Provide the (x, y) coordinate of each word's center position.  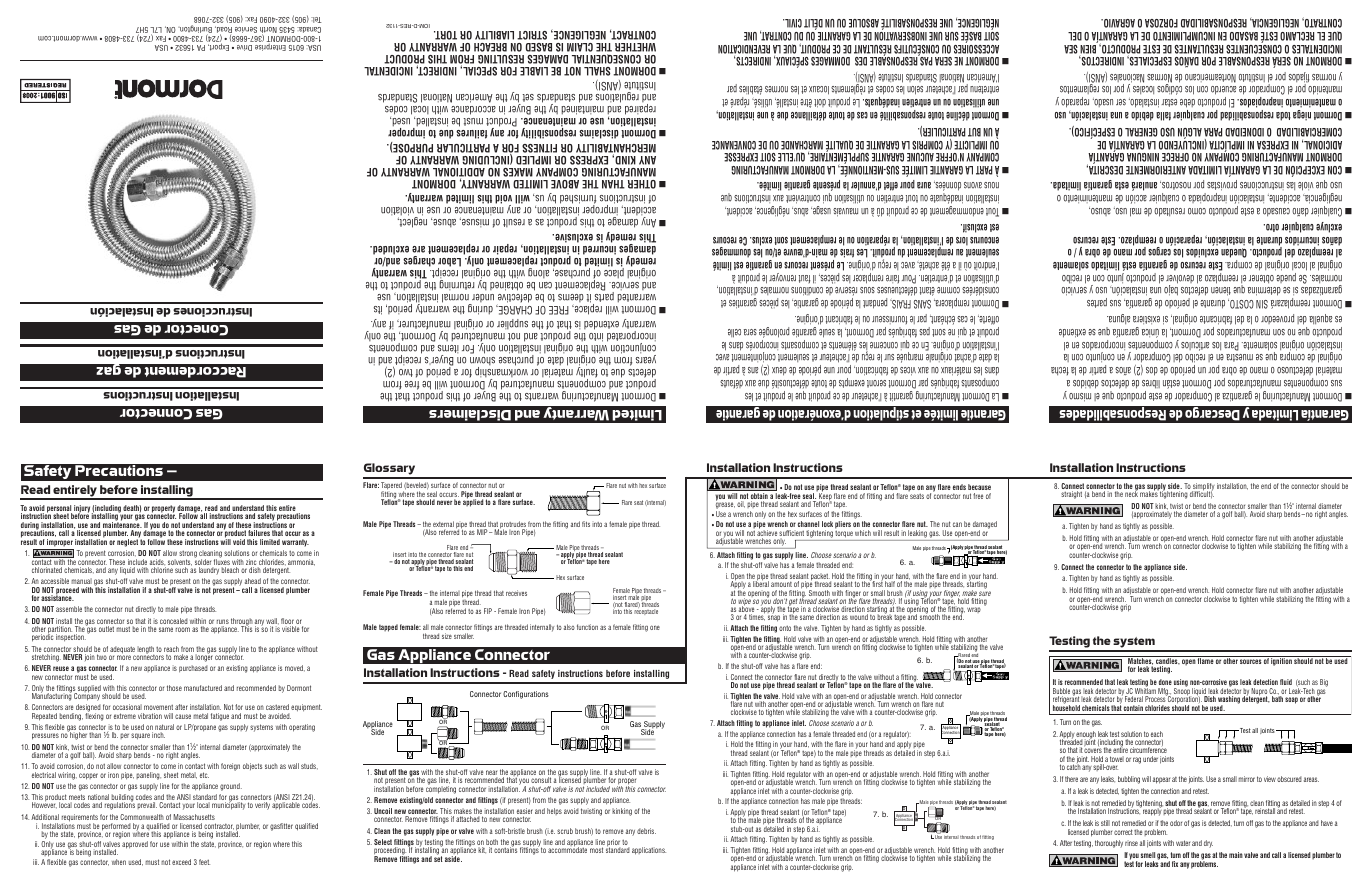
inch (158, 735)
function (587, 627)
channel (808, 524)
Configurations (526, 695)
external (443, 525)
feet (204, 862)
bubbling (1129, 780)
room (183, 629)
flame (1205, 660)
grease (725, 507)
